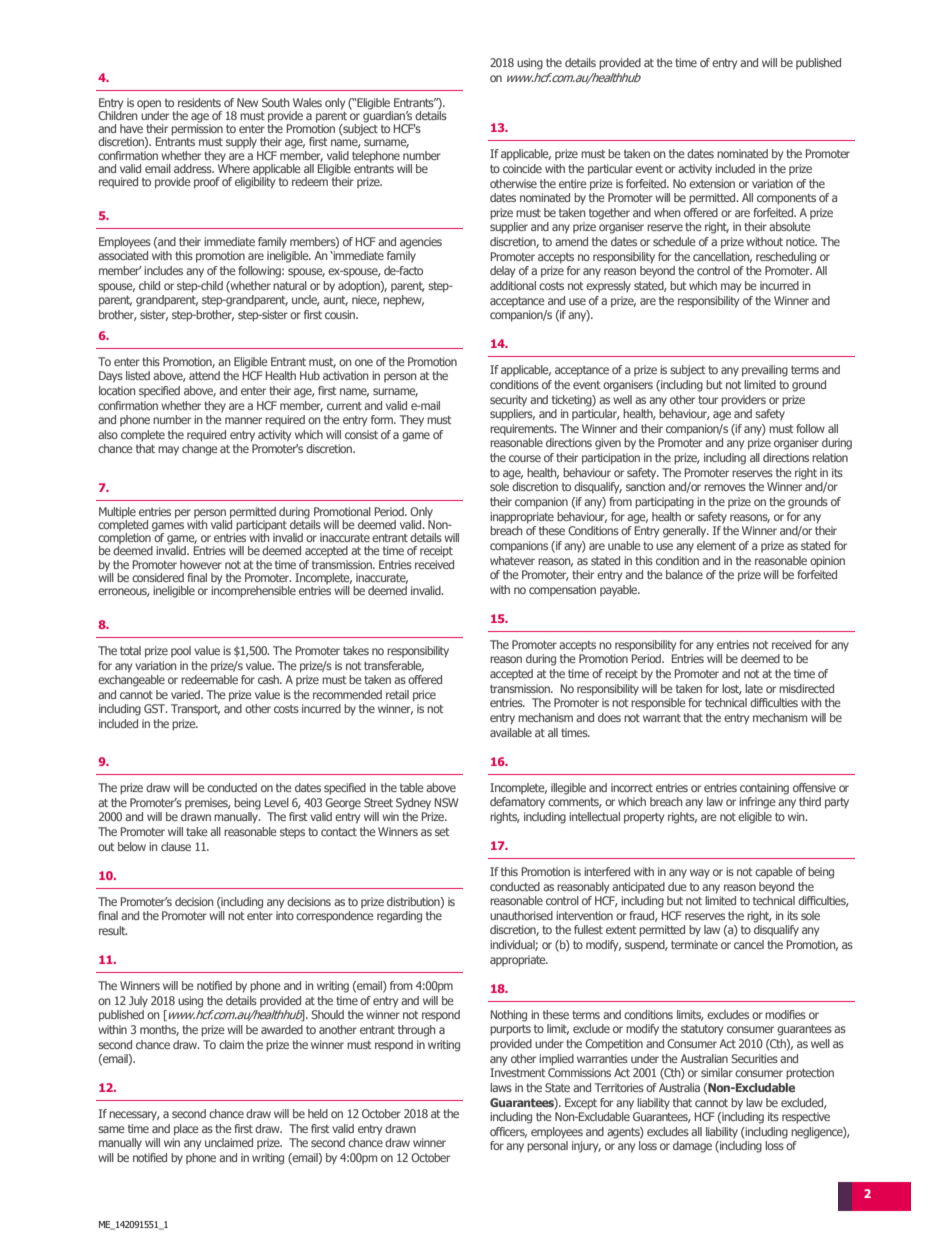  I want to click on pool, so click(181, 651).
